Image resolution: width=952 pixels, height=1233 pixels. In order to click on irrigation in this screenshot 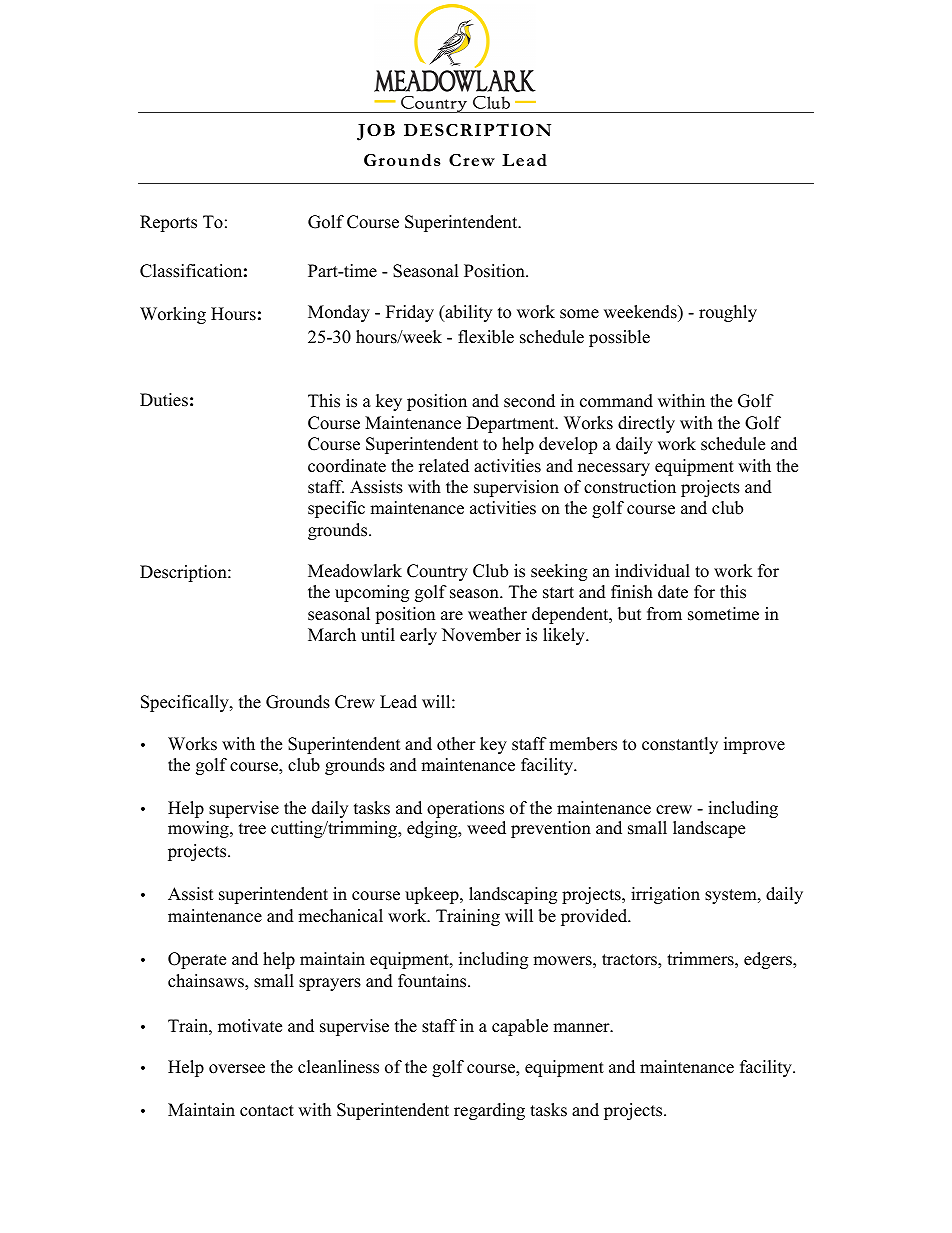, I will do `click(665, 895)`.
